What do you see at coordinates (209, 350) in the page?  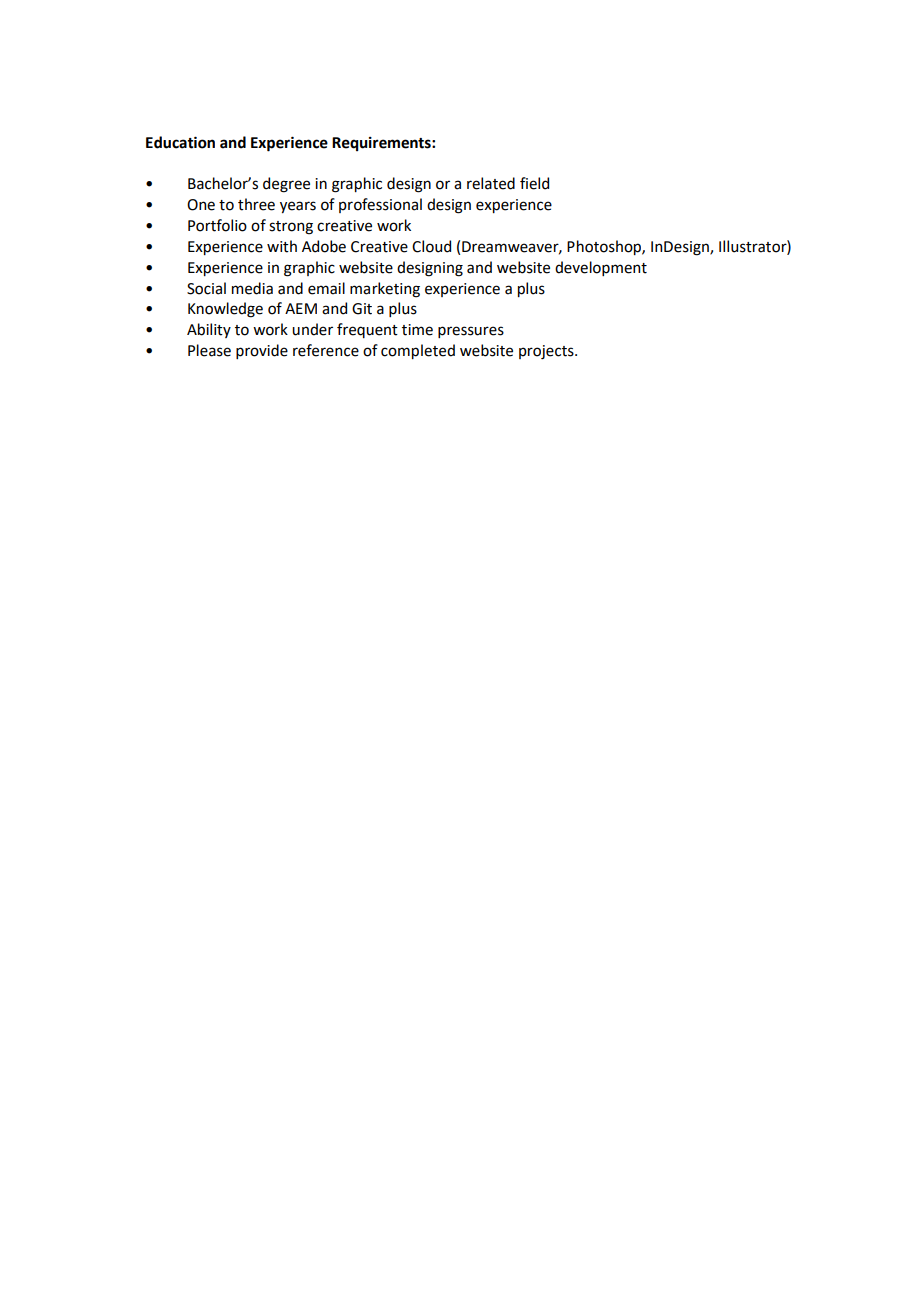 I see `Please` at bounding box center [209, 350].
